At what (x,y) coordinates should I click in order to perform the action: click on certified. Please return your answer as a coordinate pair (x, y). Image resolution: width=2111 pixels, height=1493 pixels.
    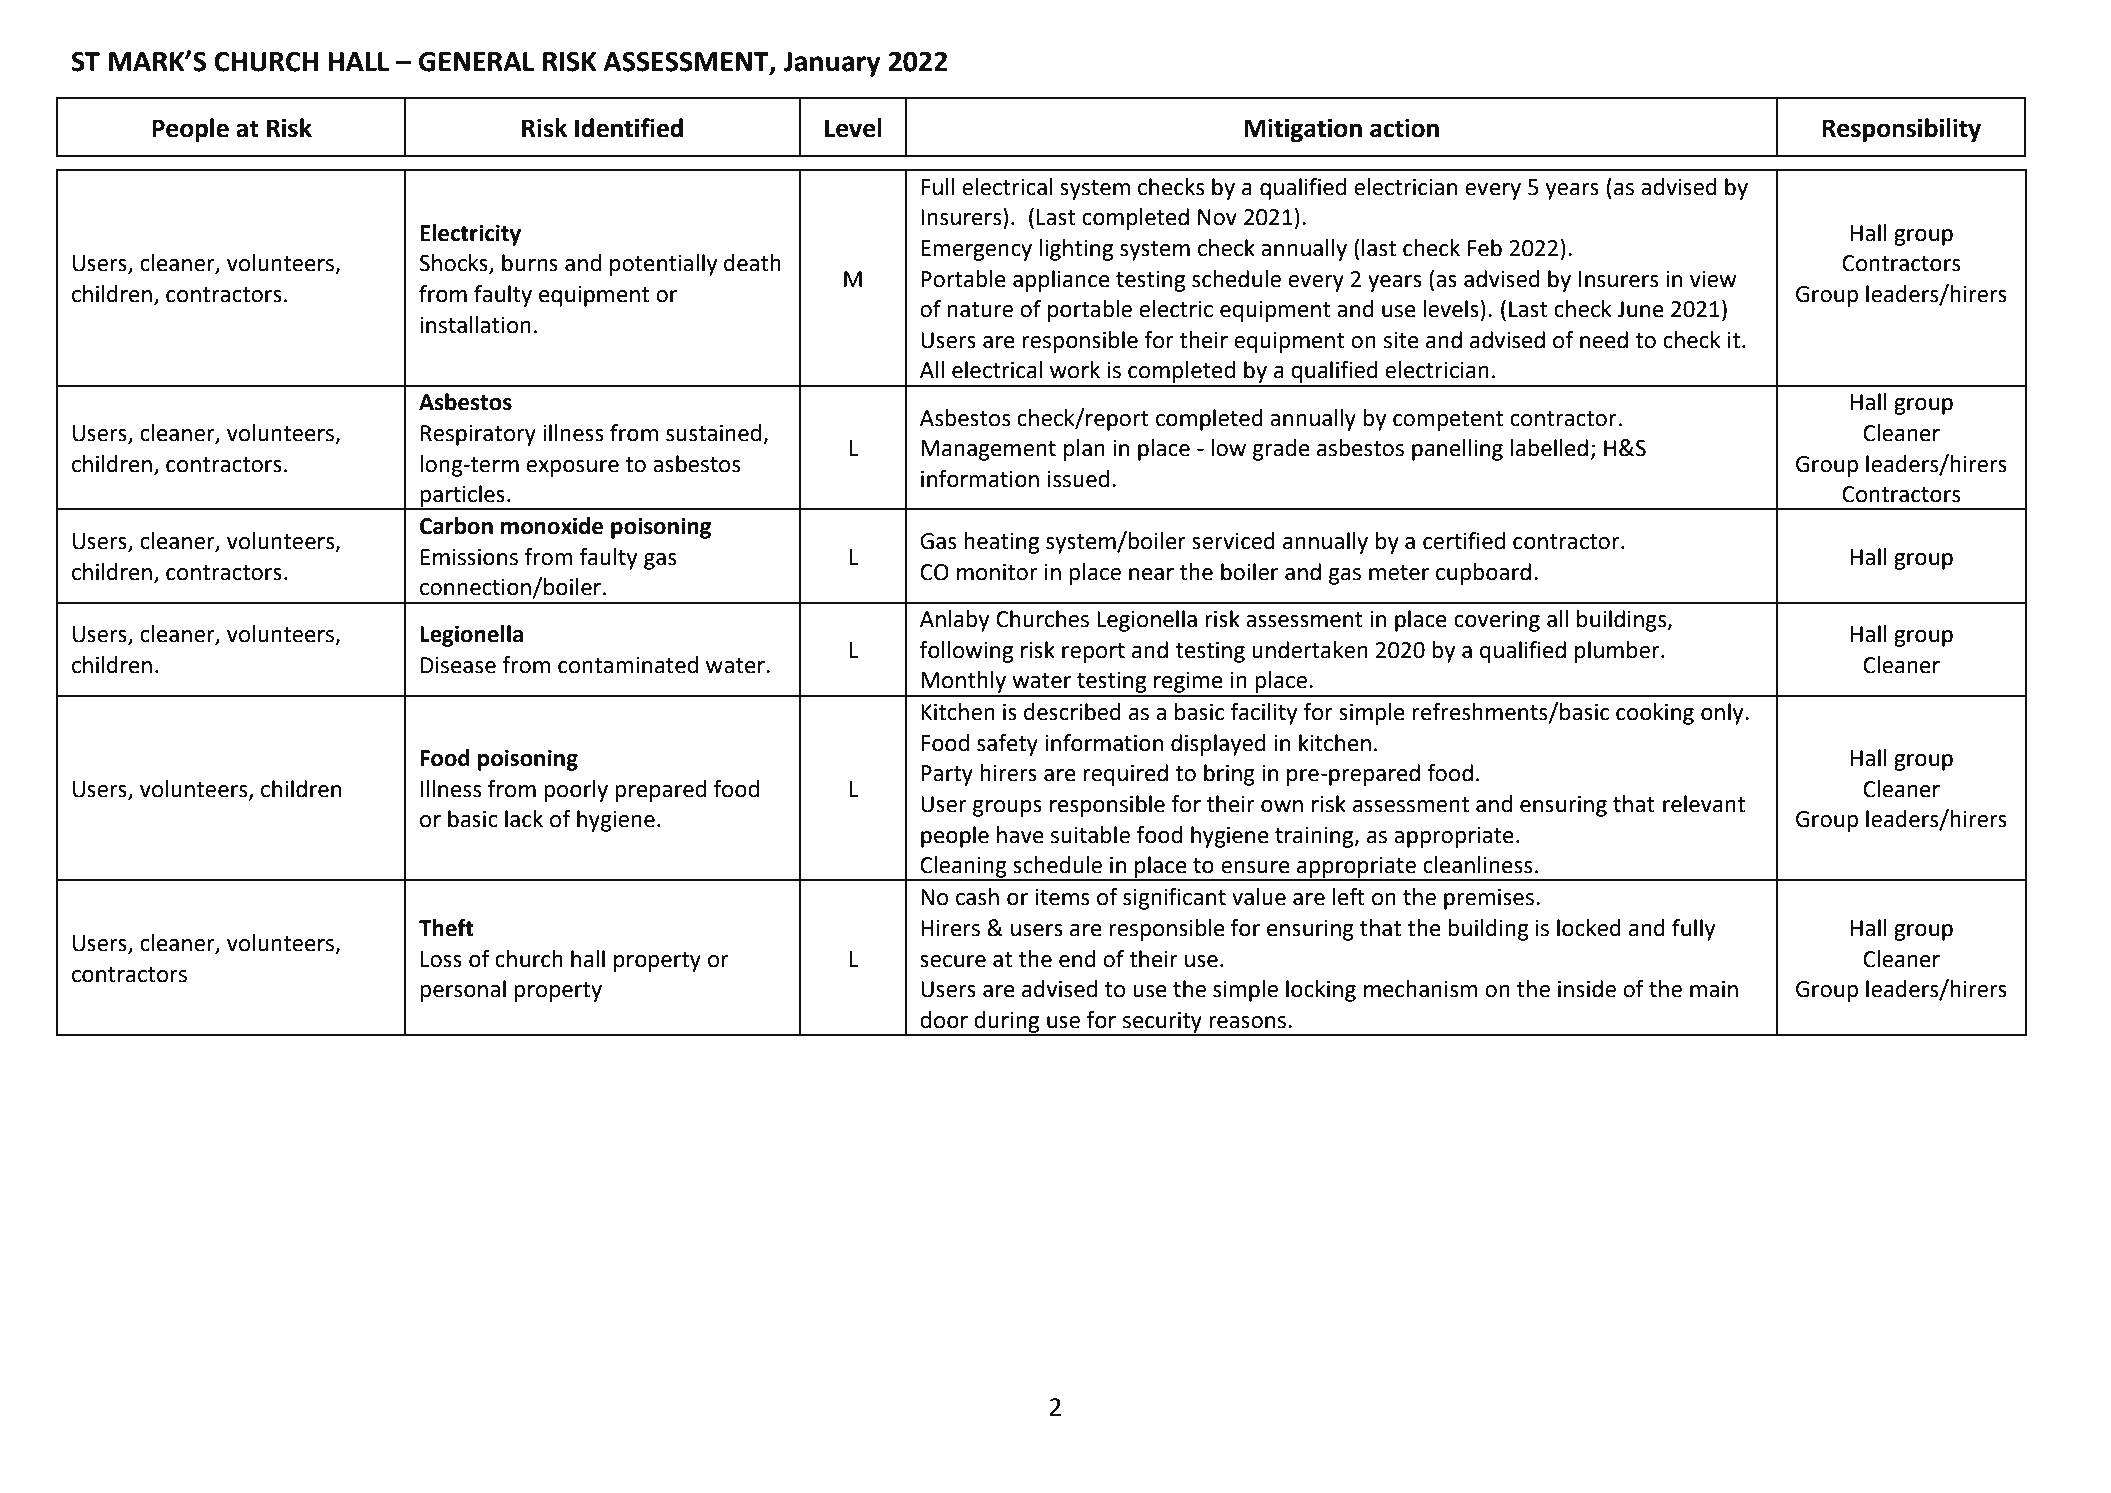
    Looking at the image, I should click on (1464, 541).
